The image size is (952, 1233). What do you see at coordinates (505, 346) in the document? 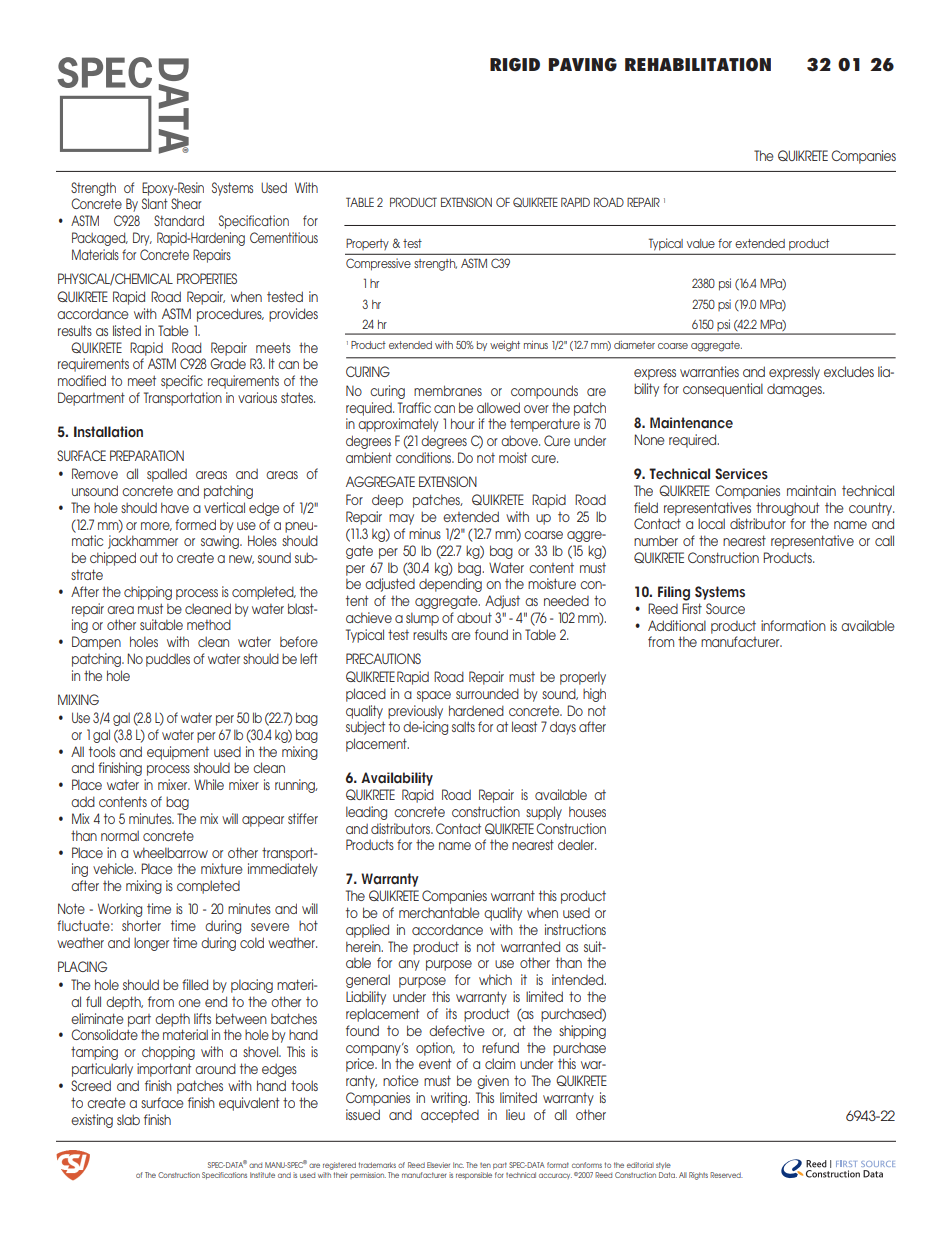
I see `weight` at bounding box center [505, 346].
